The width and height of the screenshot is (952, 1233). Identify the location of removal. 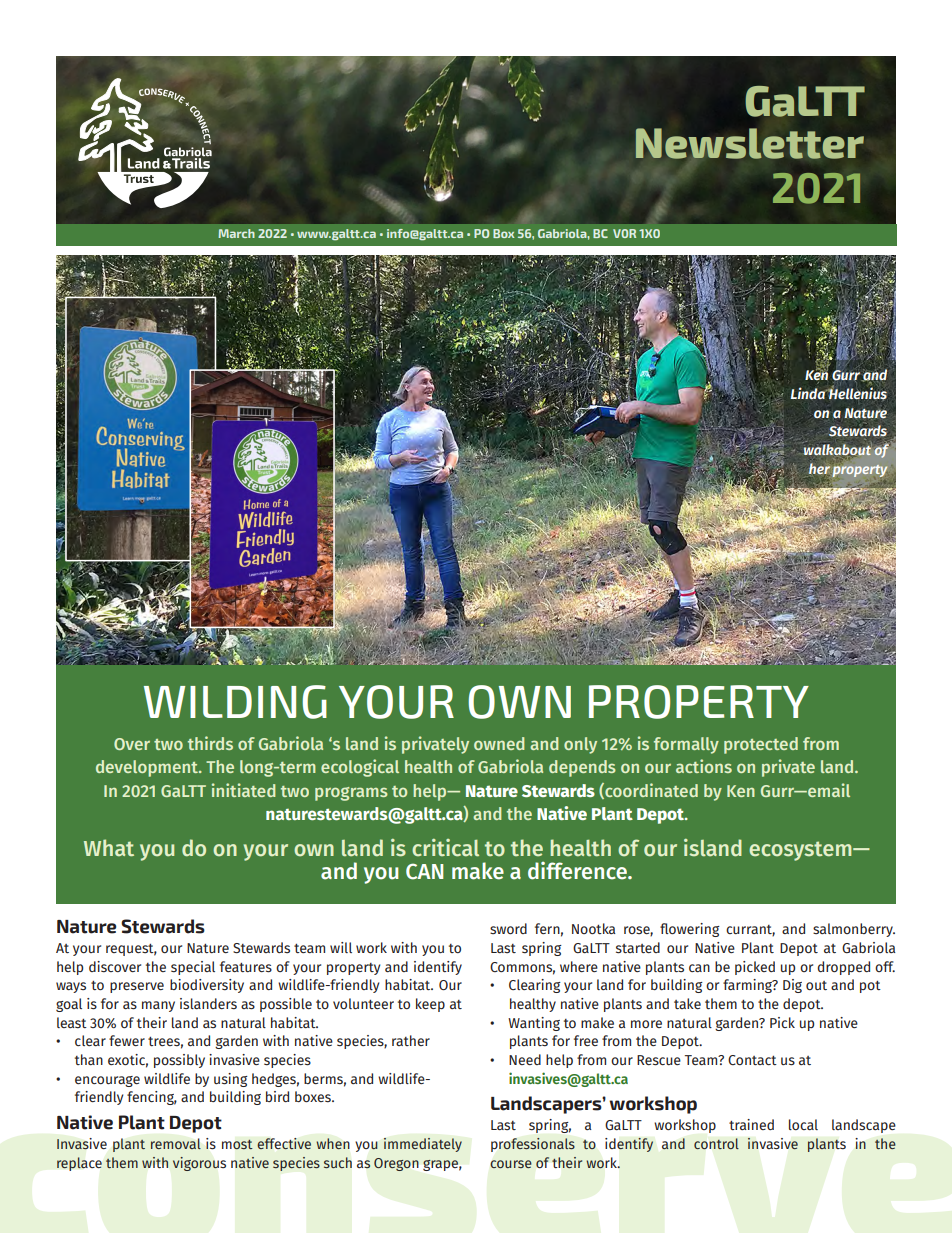
(176, 1143).
